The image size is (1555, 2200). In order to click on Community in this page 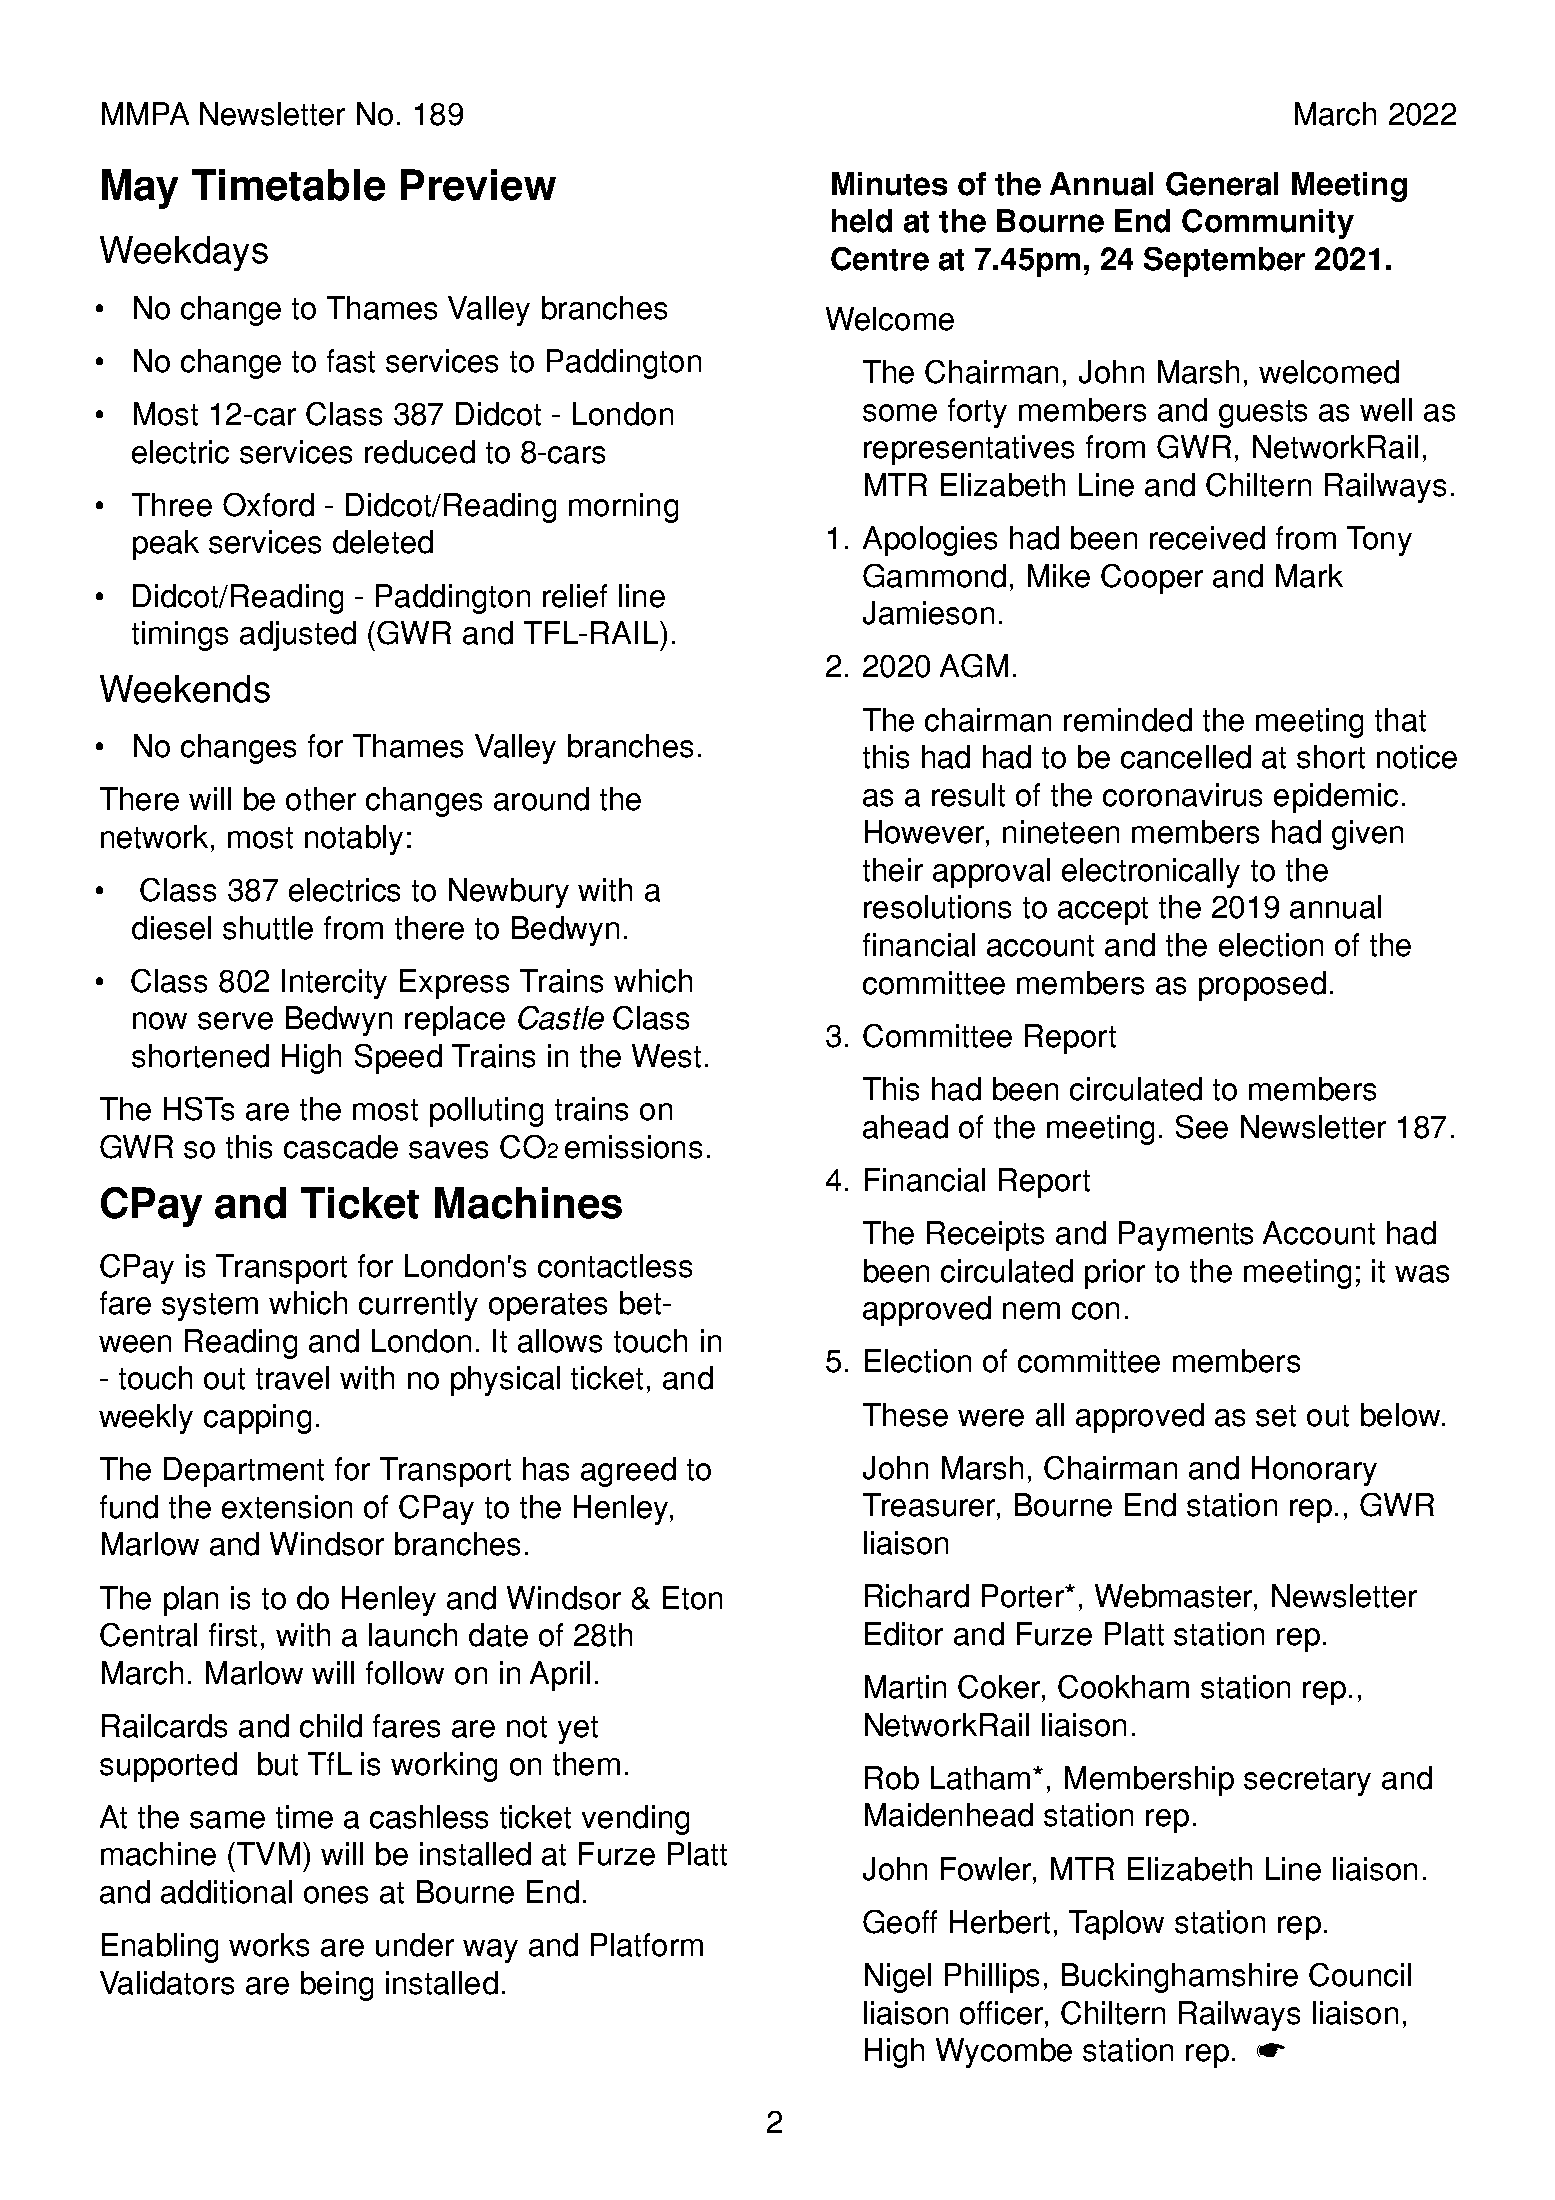, I will do `click(1268, 224)`.
